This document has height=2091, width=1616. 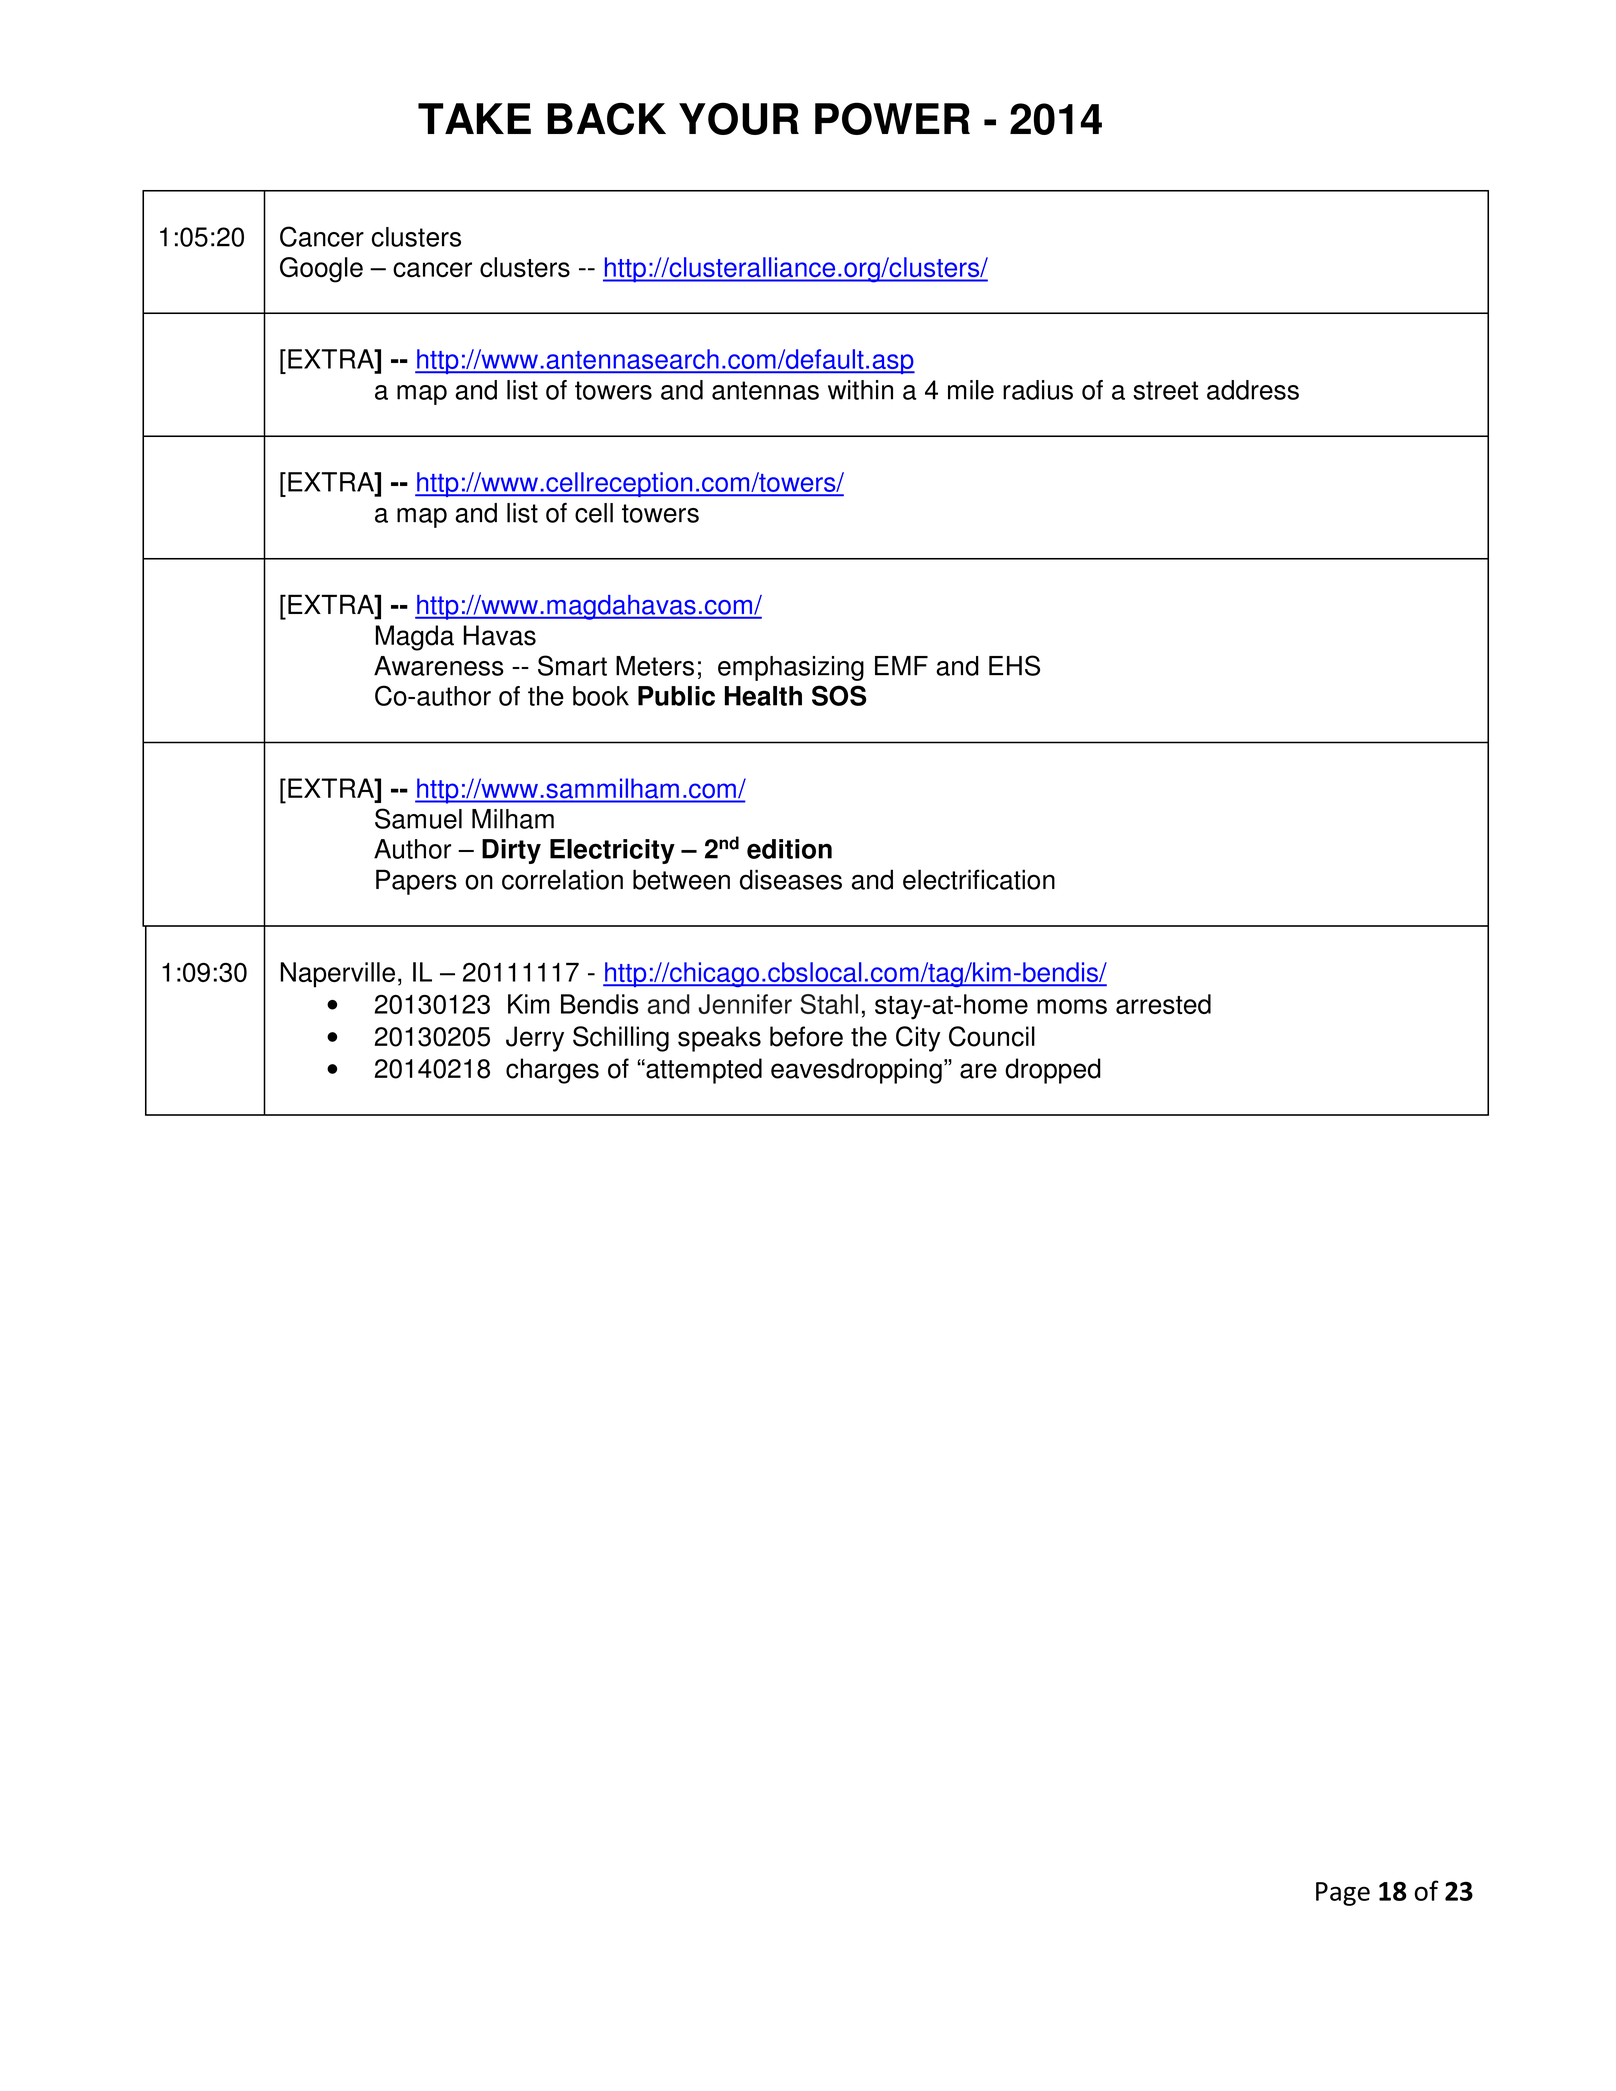 I want to click on address, so click(x=1253, y=390).
